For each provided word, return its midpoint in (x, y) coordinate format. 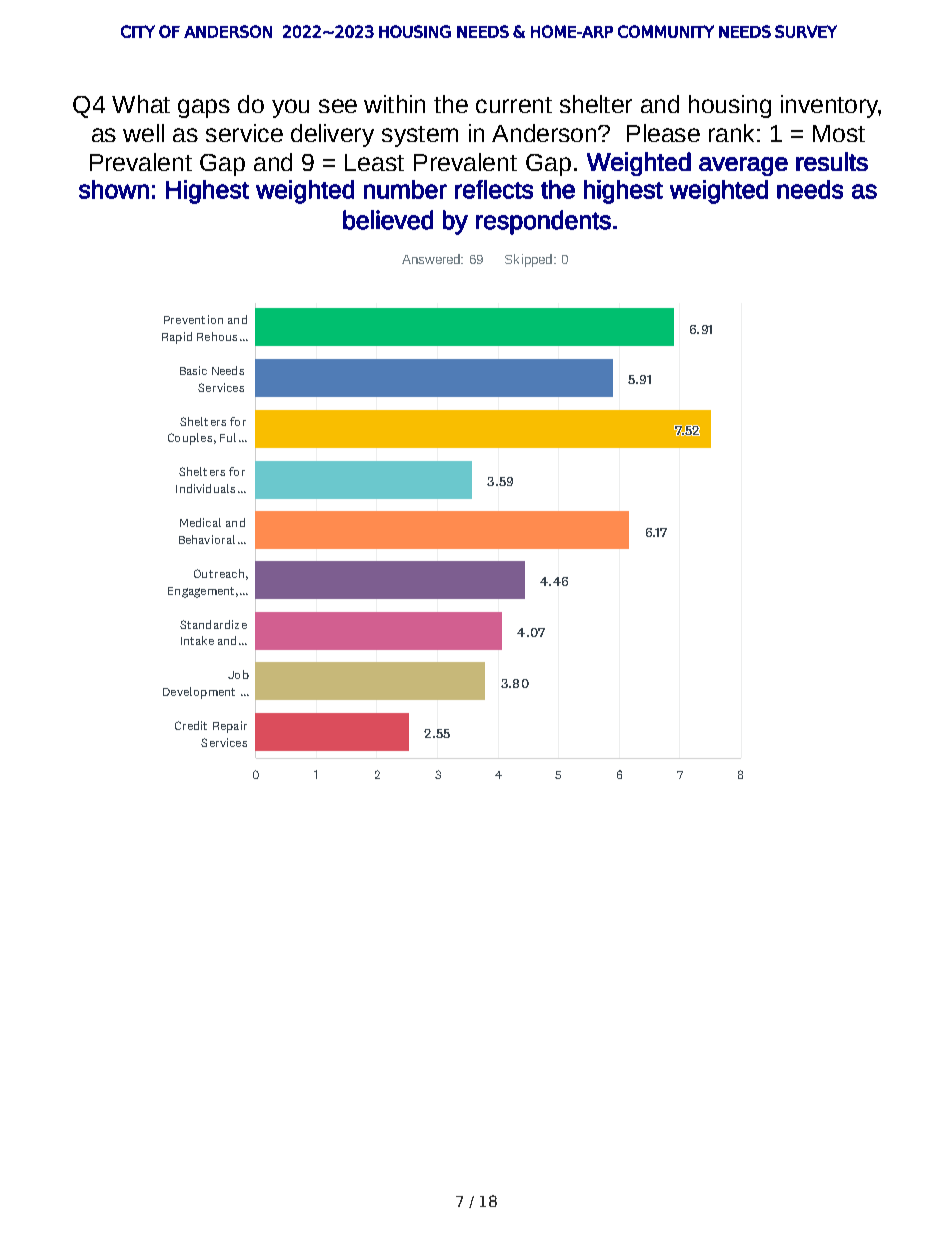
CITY (138, 31)
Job (238, 674)
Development (199, 693)
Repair (230, 727)
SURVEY (806, 31)
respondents (543, 222)
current (514, 105)
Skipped (528, 260)
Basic (193, 370)
